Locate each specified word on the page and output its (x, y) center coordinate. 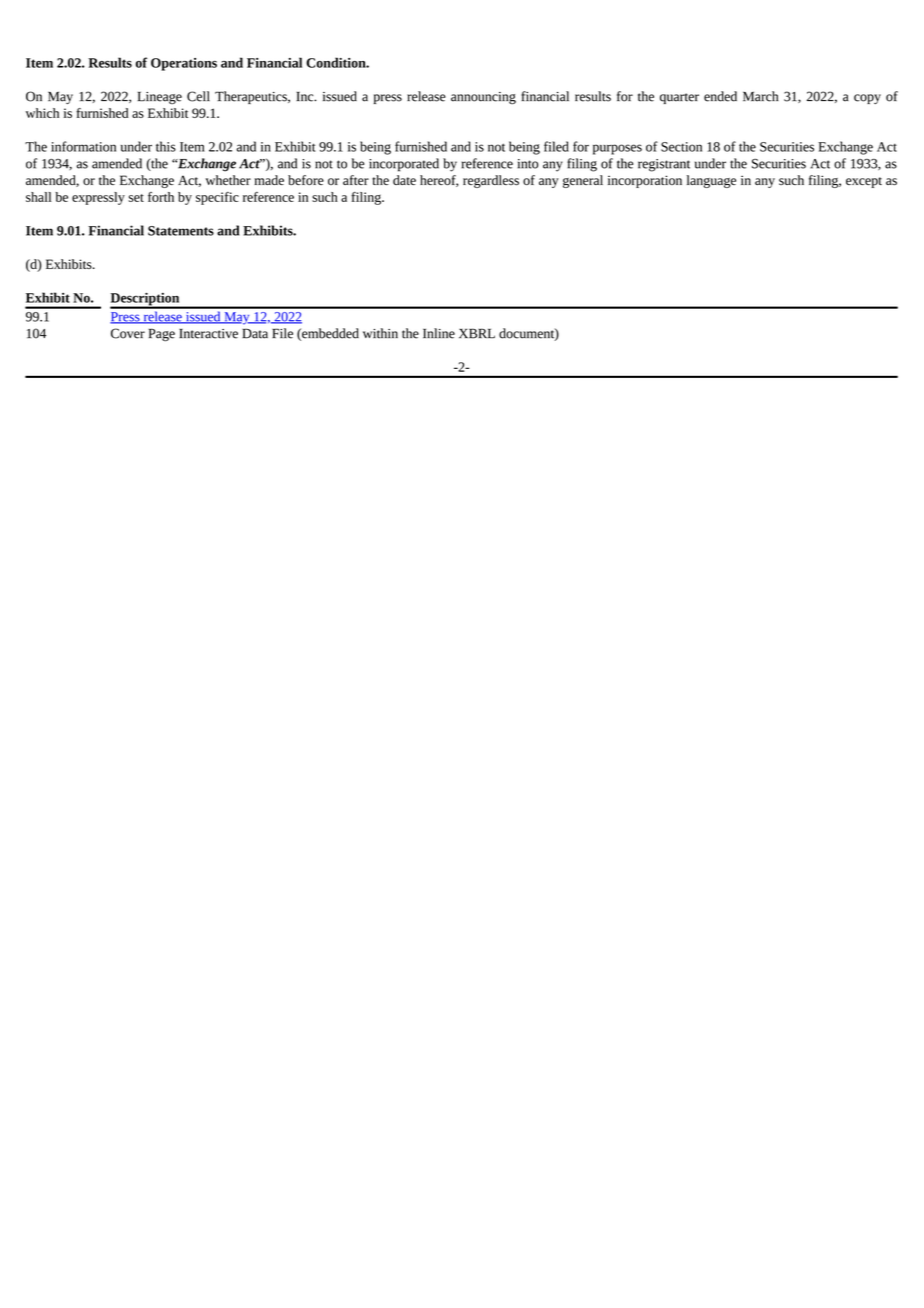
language (711, 181)
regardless (491, 181)
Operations (184, 64)
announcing (483, 98)
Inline (439, 333)
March (760, 96)
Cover (128, 333)
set (136, 198)
